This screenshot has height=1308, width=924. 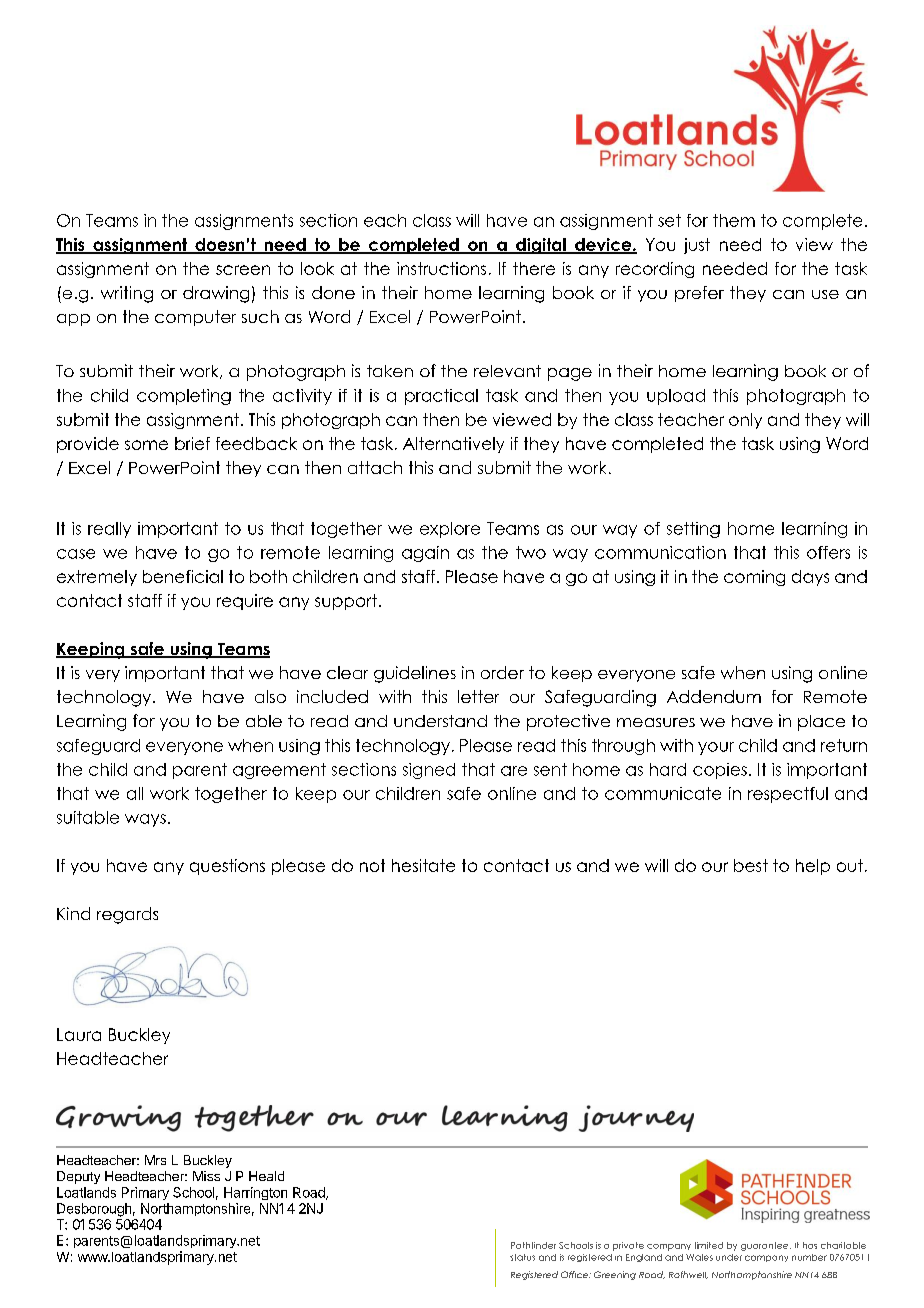 What do you see at coordinates (766, 1246) in the screenshot?
I see `guarantee` at bounding box center [766, 1246].
